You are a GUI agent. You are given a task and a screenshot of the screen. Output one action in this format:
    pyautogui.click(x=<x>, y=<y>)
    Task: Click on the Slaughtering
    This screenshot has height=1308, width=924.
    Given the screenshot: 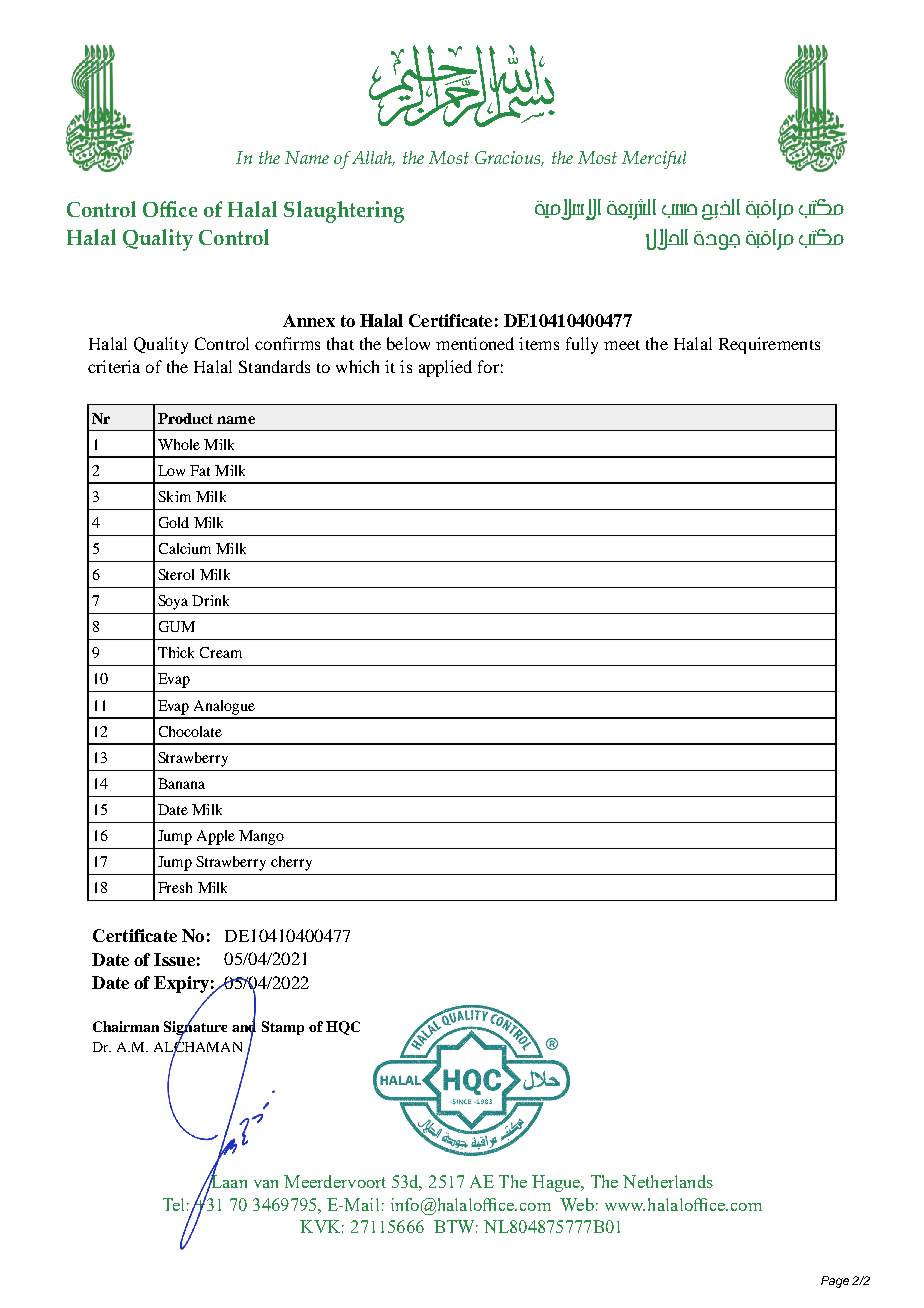 What is the action you would take?
    pyautogui.click(x=344, y=212)
